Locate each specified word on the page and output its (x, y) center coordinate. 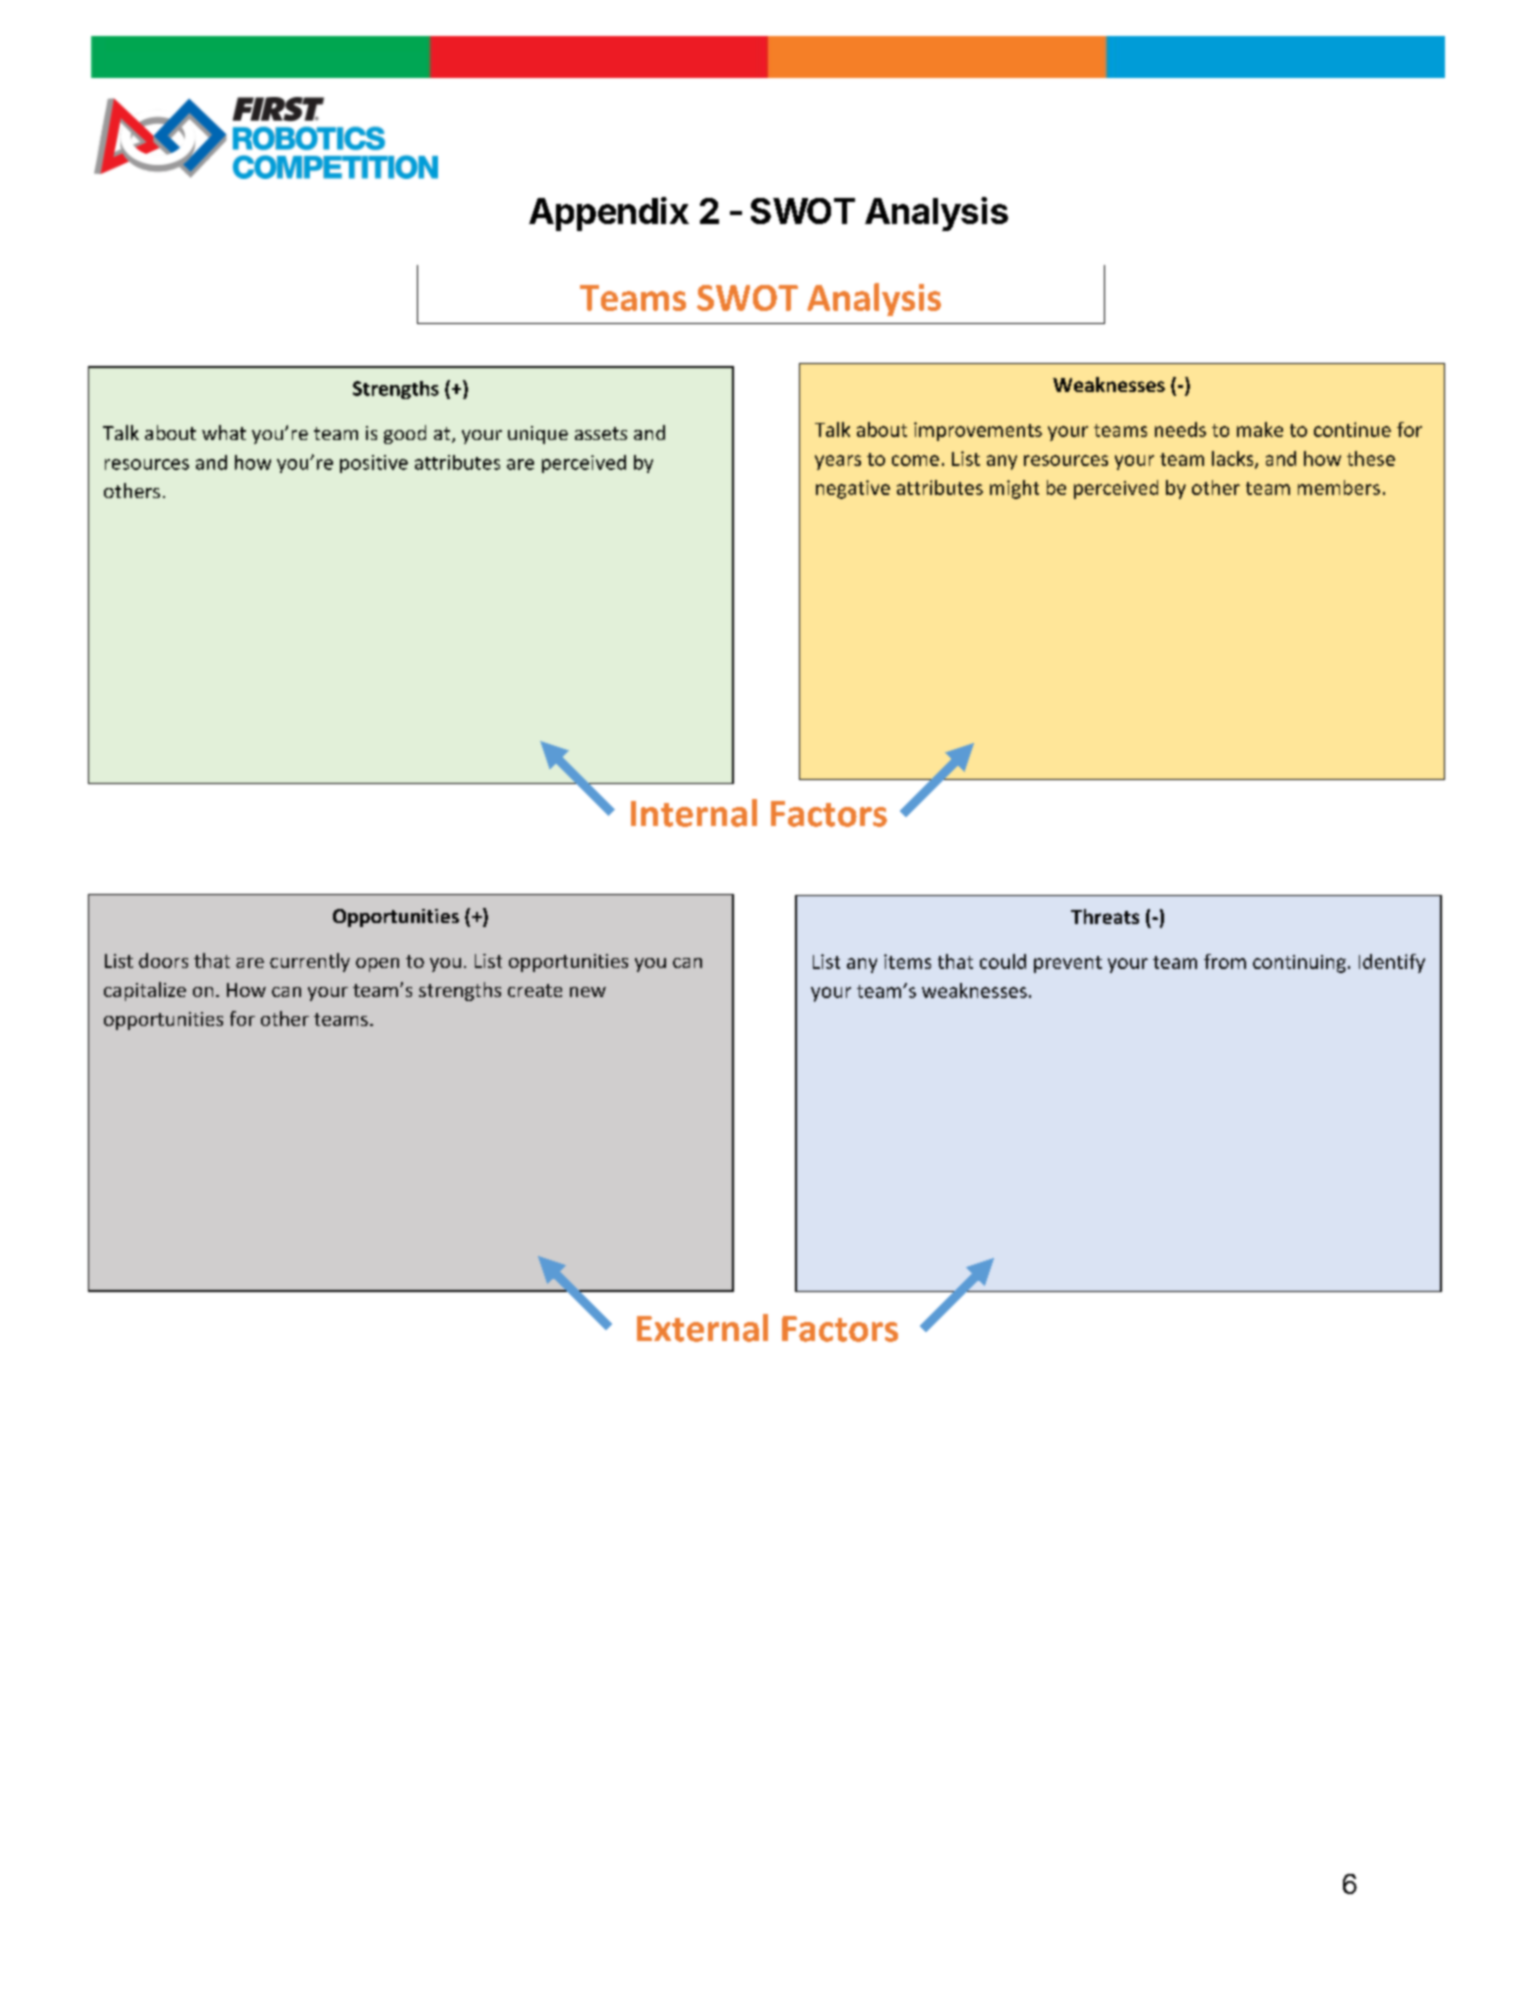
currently (310, 962)
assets (601, 433)
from (1225, 961)
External (702, 1328)
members (1339, 487)
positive (374, 464)
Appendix (609, 214)
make (1260, 429)
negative (853, 489)
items (907, 961)
